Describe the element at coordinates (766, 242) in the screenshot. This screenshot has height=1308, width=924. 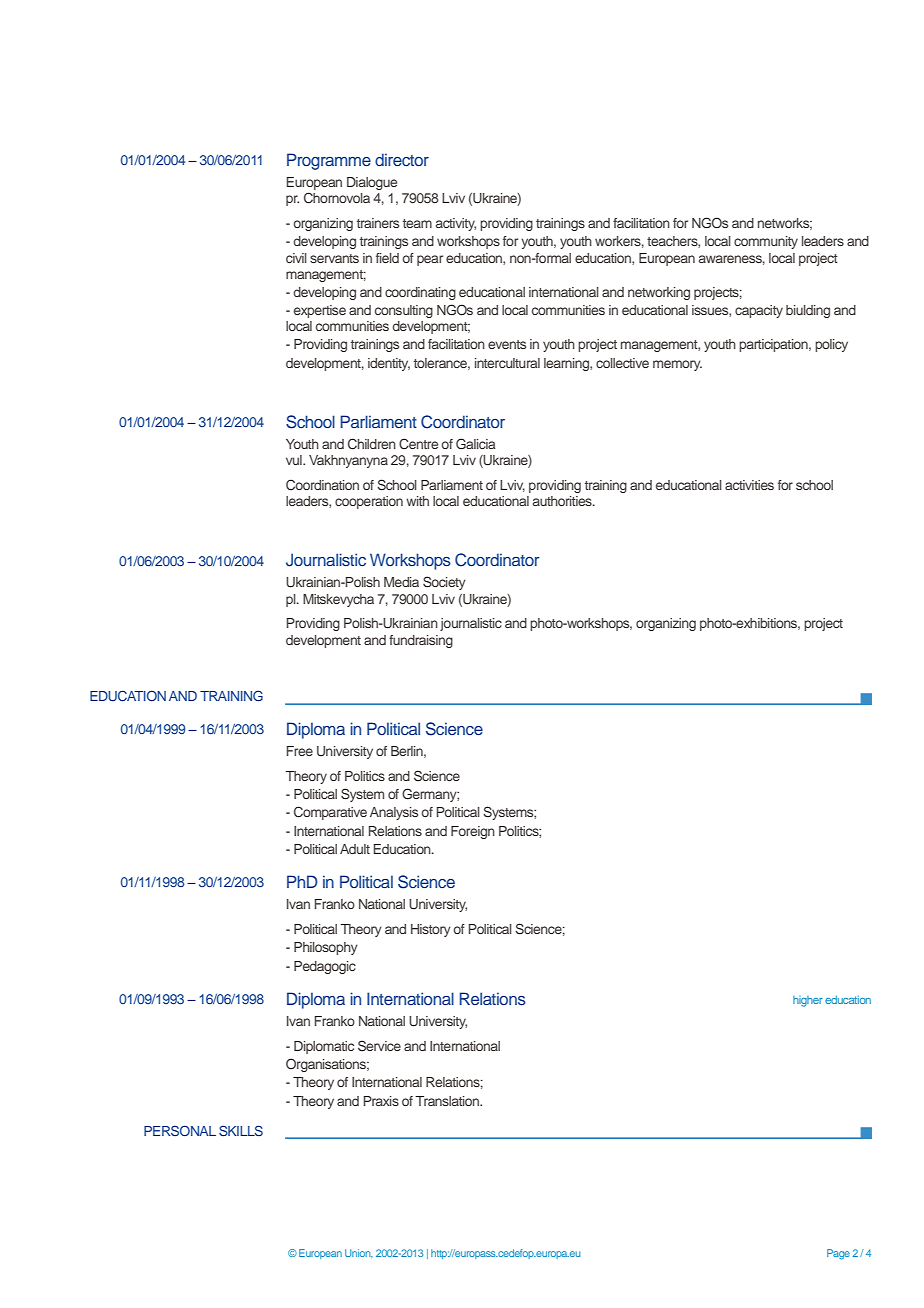
I see `community` at that location.
